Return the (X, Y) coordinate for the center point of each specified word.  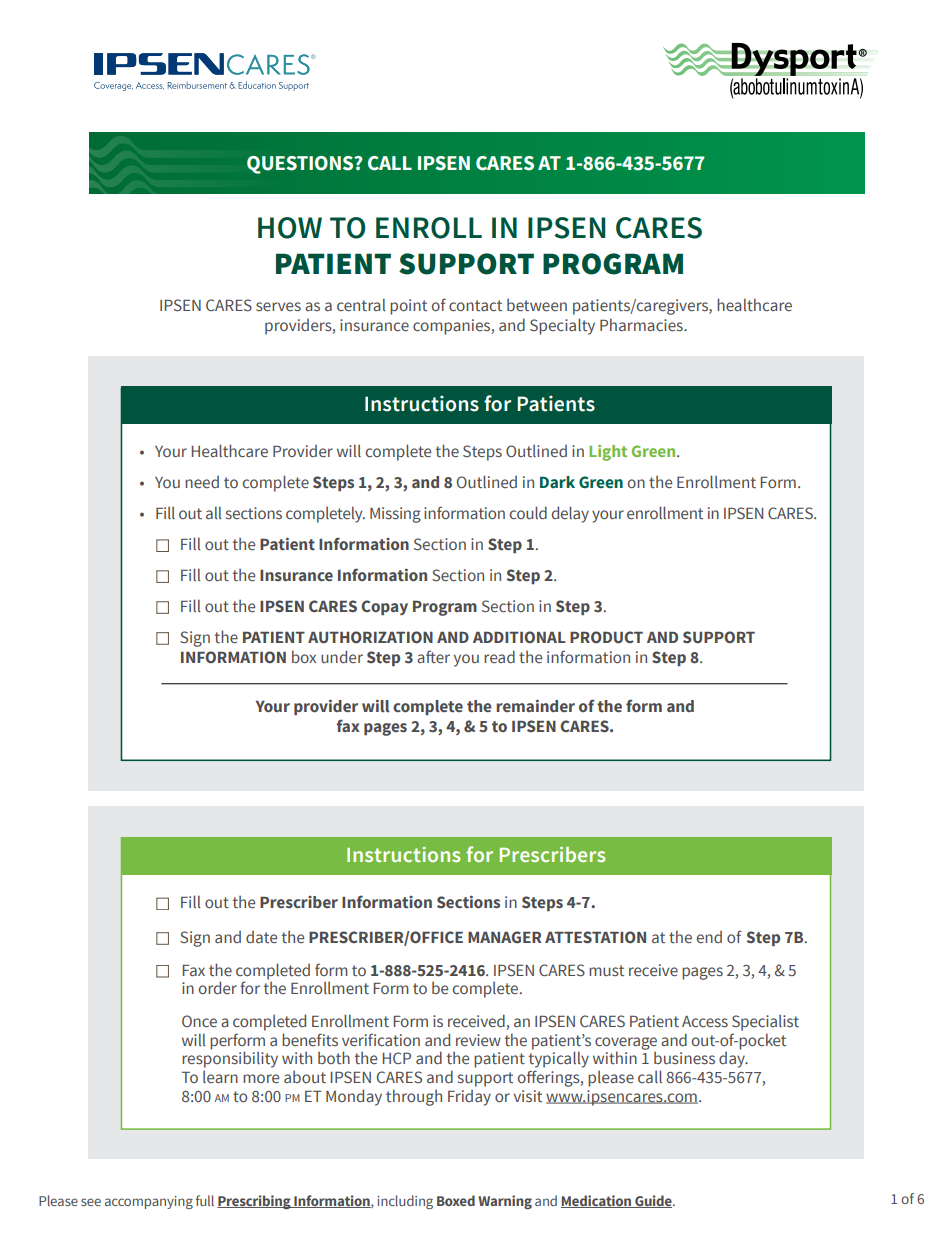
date (261, 937)
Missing (395, 515)
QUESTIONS (301, 165)
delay (570, 514)
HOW (290, 228)
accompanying (149, 1202)
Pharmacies (642, 325)
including (405, 1202)
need (202, 482)
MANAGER (505, 937)
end (709, 937)
